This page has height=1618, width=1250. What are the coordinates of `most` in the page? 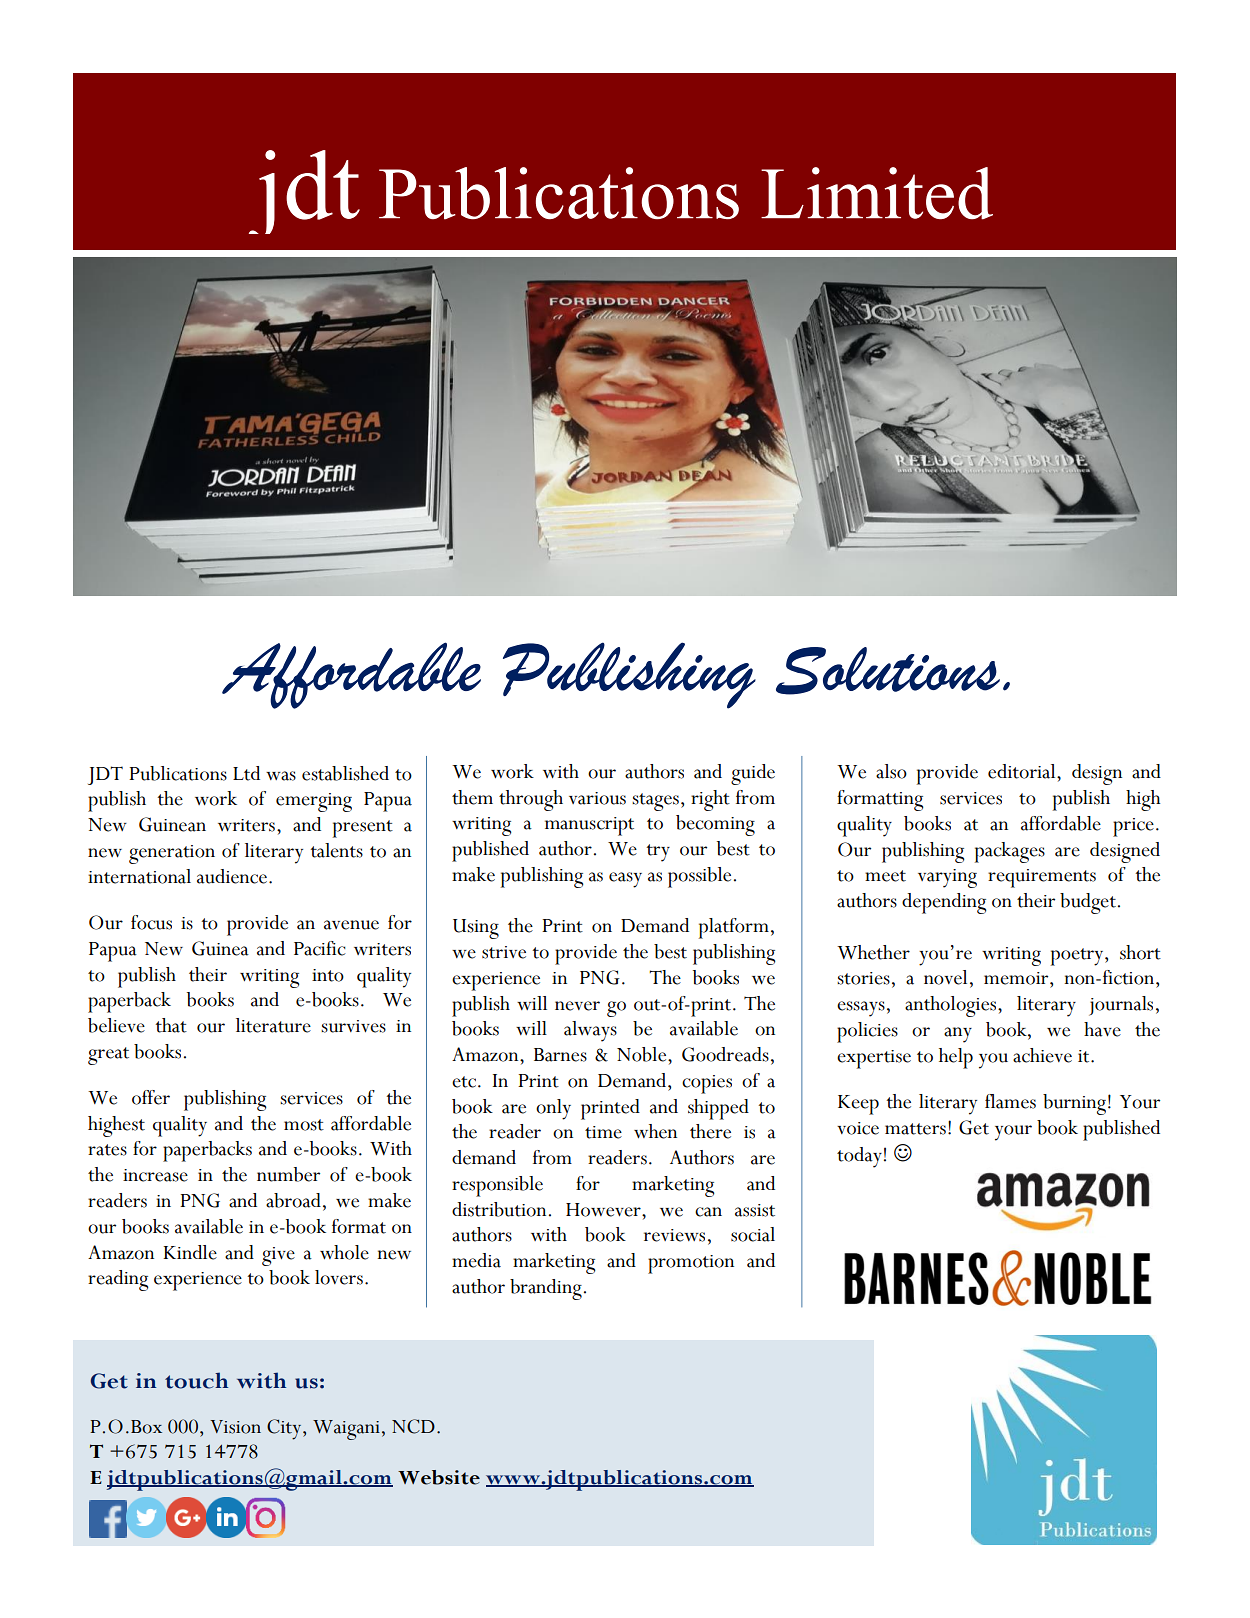 It's located at (304, 1125).
